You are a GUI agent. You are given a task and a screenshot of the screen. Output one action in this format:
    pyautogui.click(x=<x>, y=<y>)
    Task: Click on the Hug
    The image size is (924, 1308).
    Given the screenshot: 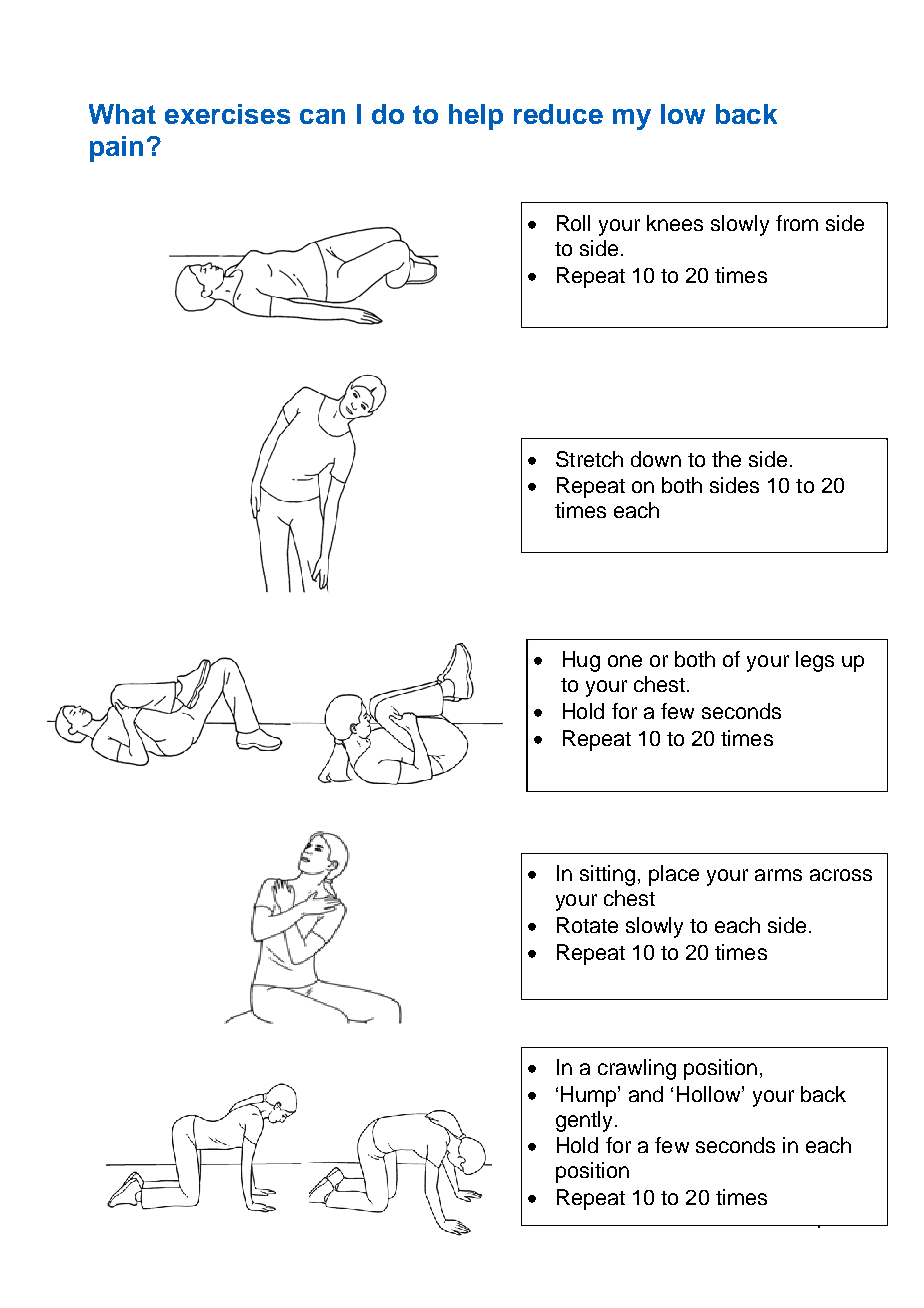 What is the action you would take?
    pyautogui.click(x=581, y=661)
